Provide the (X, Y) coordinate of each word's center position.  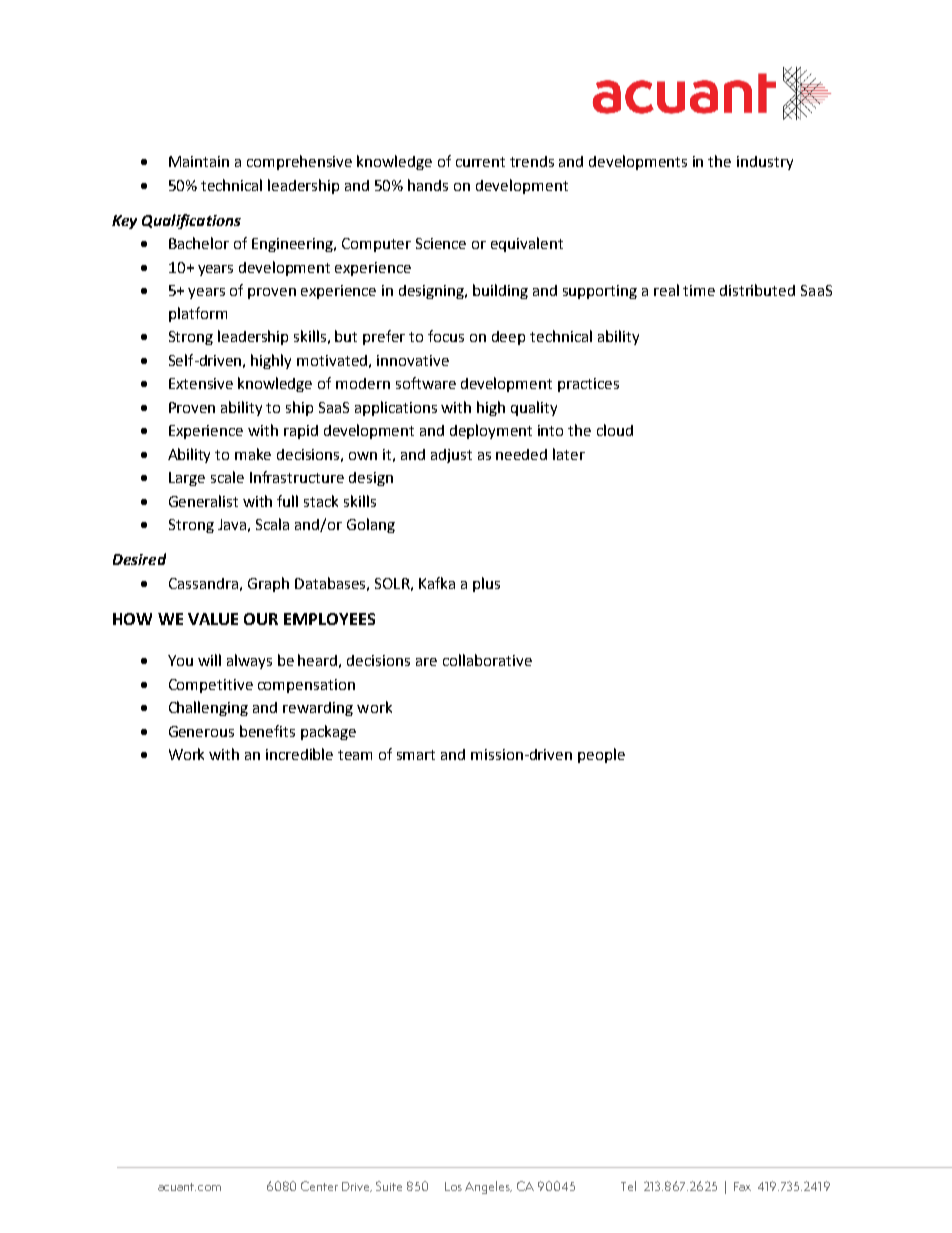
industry (765, 163)
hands (428, 185)
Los (453, 1186)
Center (319, 1186)
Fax (742, 1186)
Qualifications (191, 221)
